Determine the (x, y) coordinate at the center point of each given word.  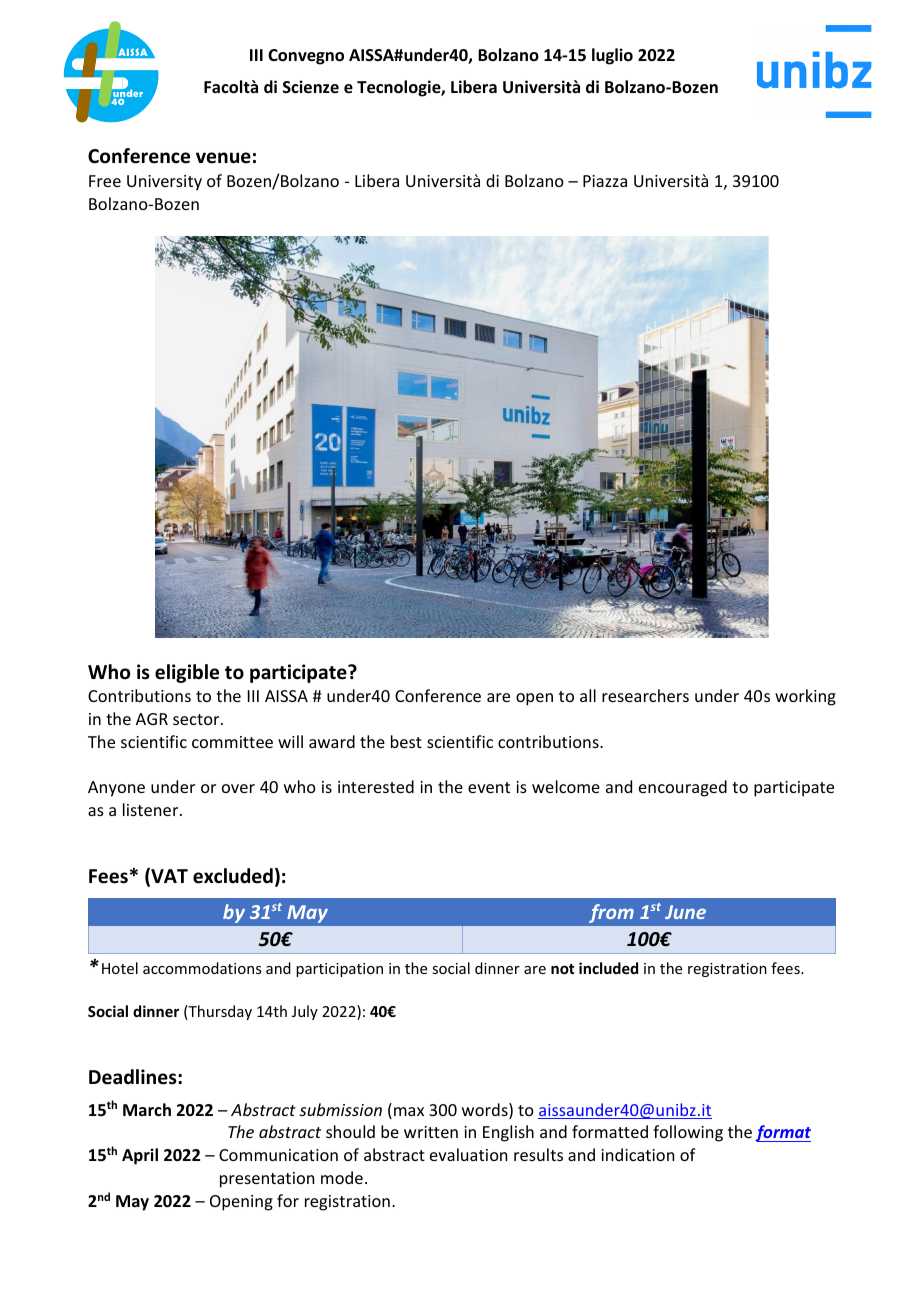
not (562, 969)
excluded (233, 876)
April (140, 1156)
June (685, 912)
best (406, 741)
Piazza (605, 181)
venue (223, 158)
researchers (645, 695)
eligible (187, 673)
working (805, 697)
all (588, 695)
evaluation (468, 1154)
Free (105, 181)
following (688, 1133)
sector (197, 719)
